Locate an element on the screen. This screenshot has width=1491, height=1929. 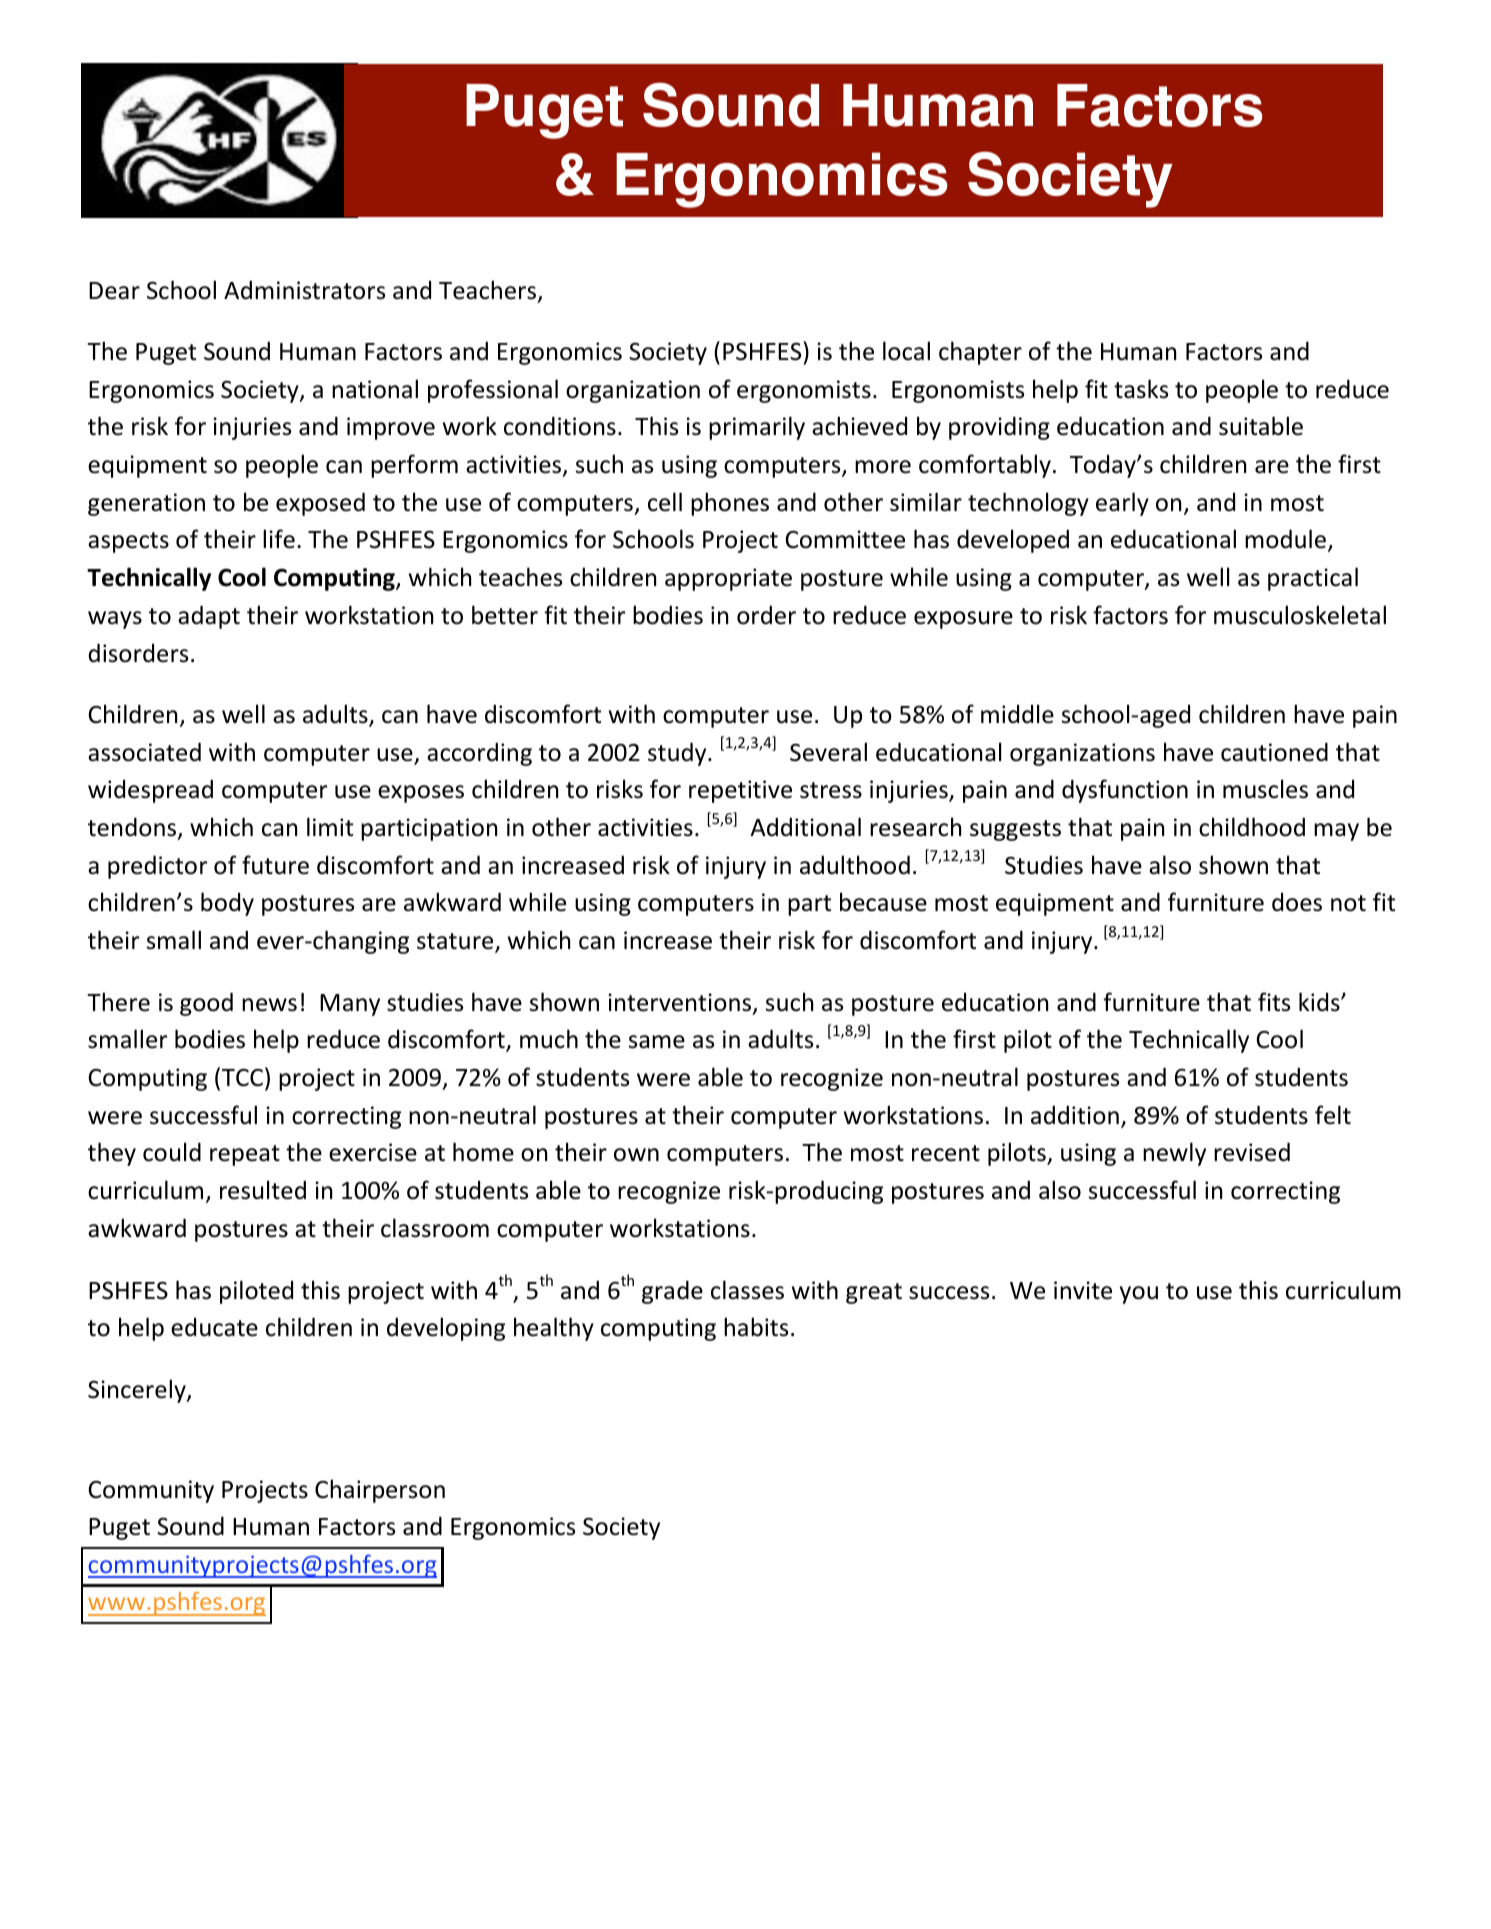
Administrators is located at coordinates (304, 290).
